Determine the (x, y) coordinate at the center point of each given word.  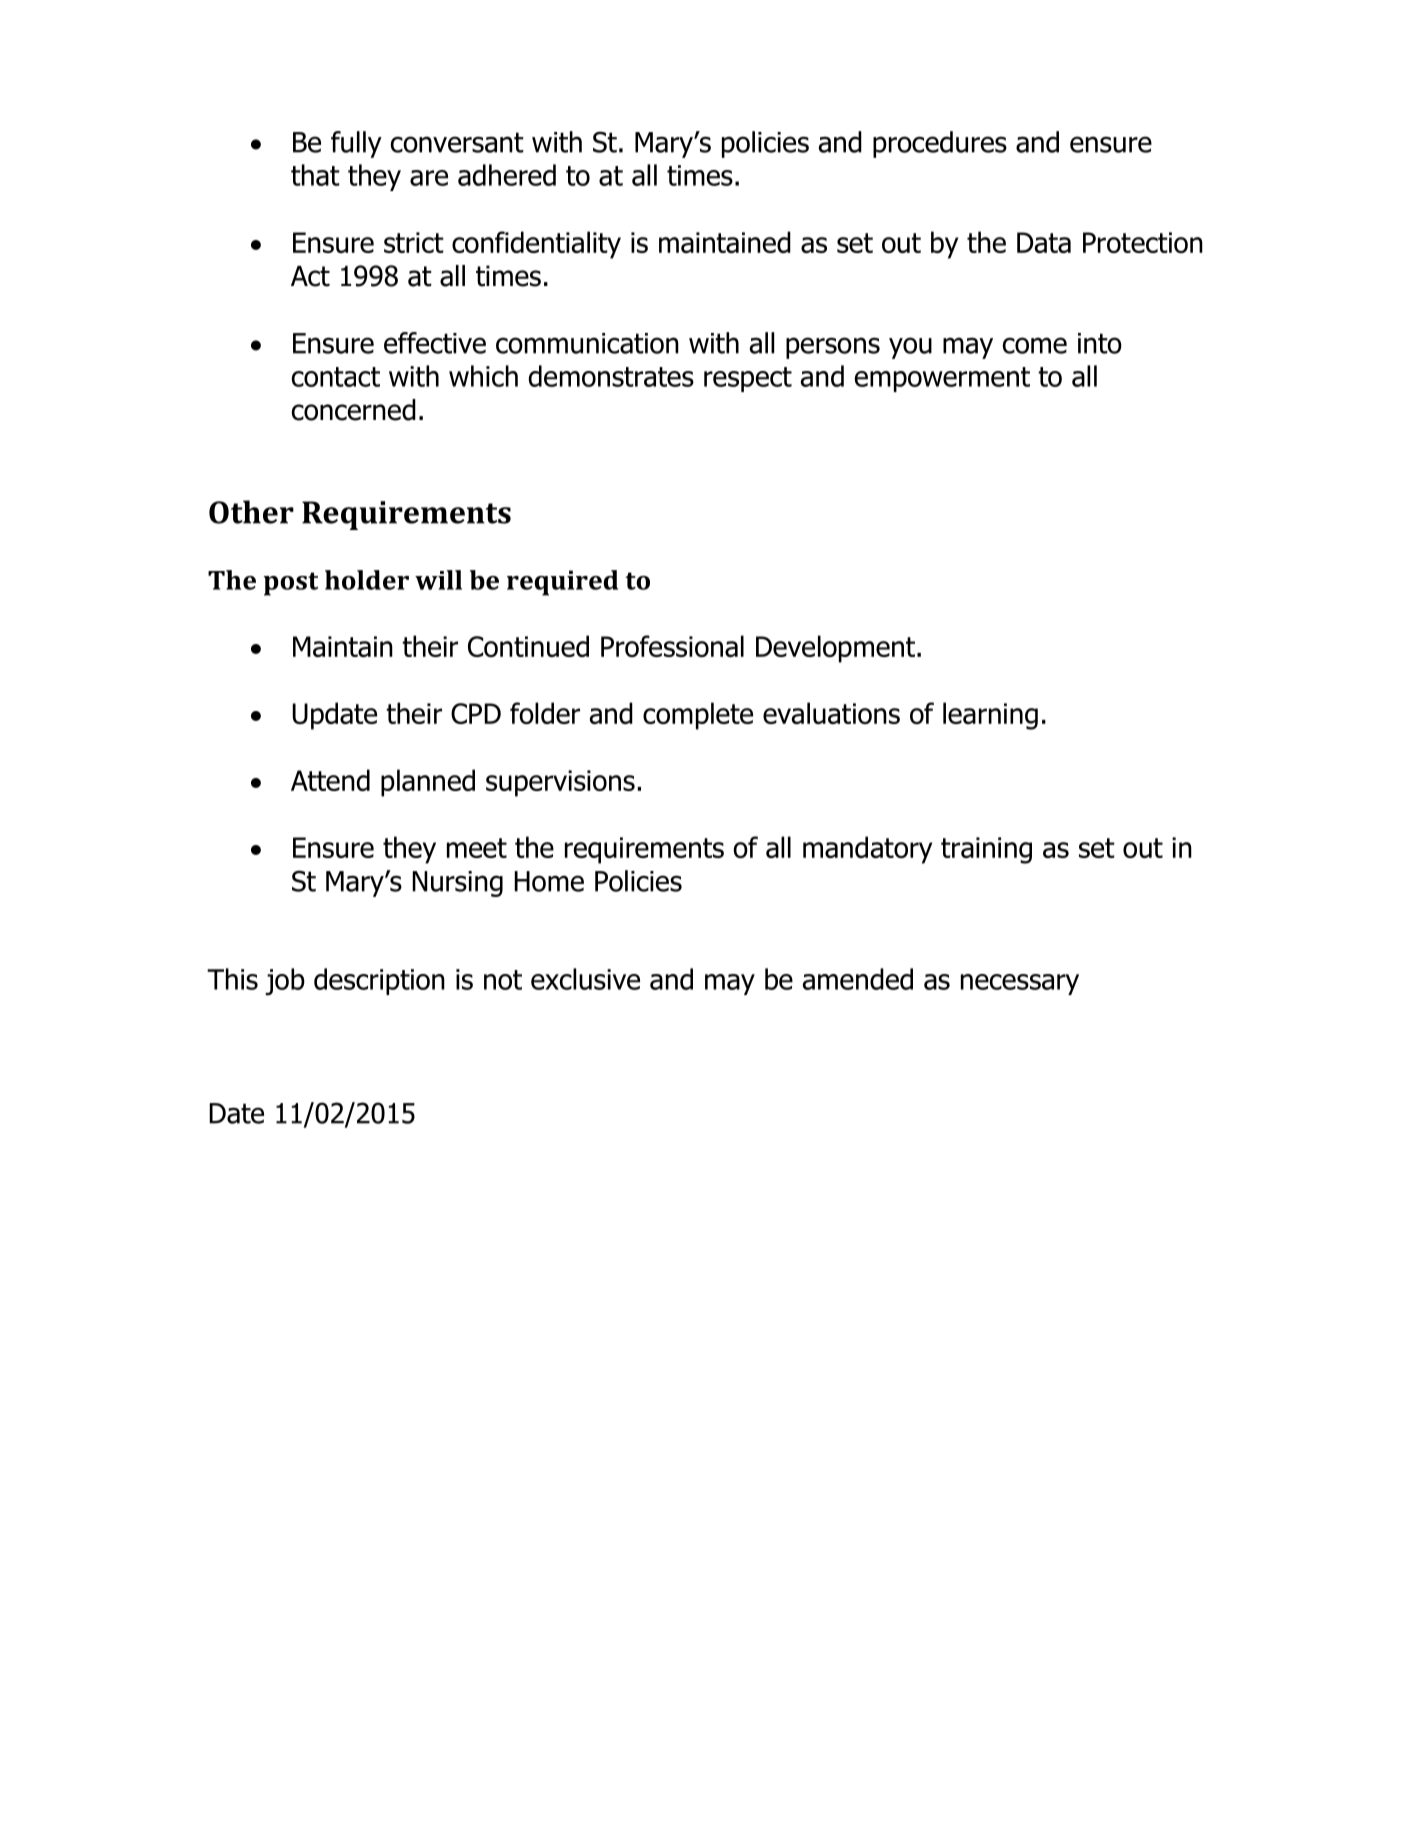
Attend (330, 780)
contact (336, 377)
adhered (507, 175)
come (1035, 345)
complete (698, 716)
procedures (940, 144)
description (379, 981)
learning (990, 716)
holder (367, 580)
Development (835, 649)
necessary (1020, 984)
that (315, 175)
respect (748, 379)
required (562, 583)
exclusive (585, 979)
